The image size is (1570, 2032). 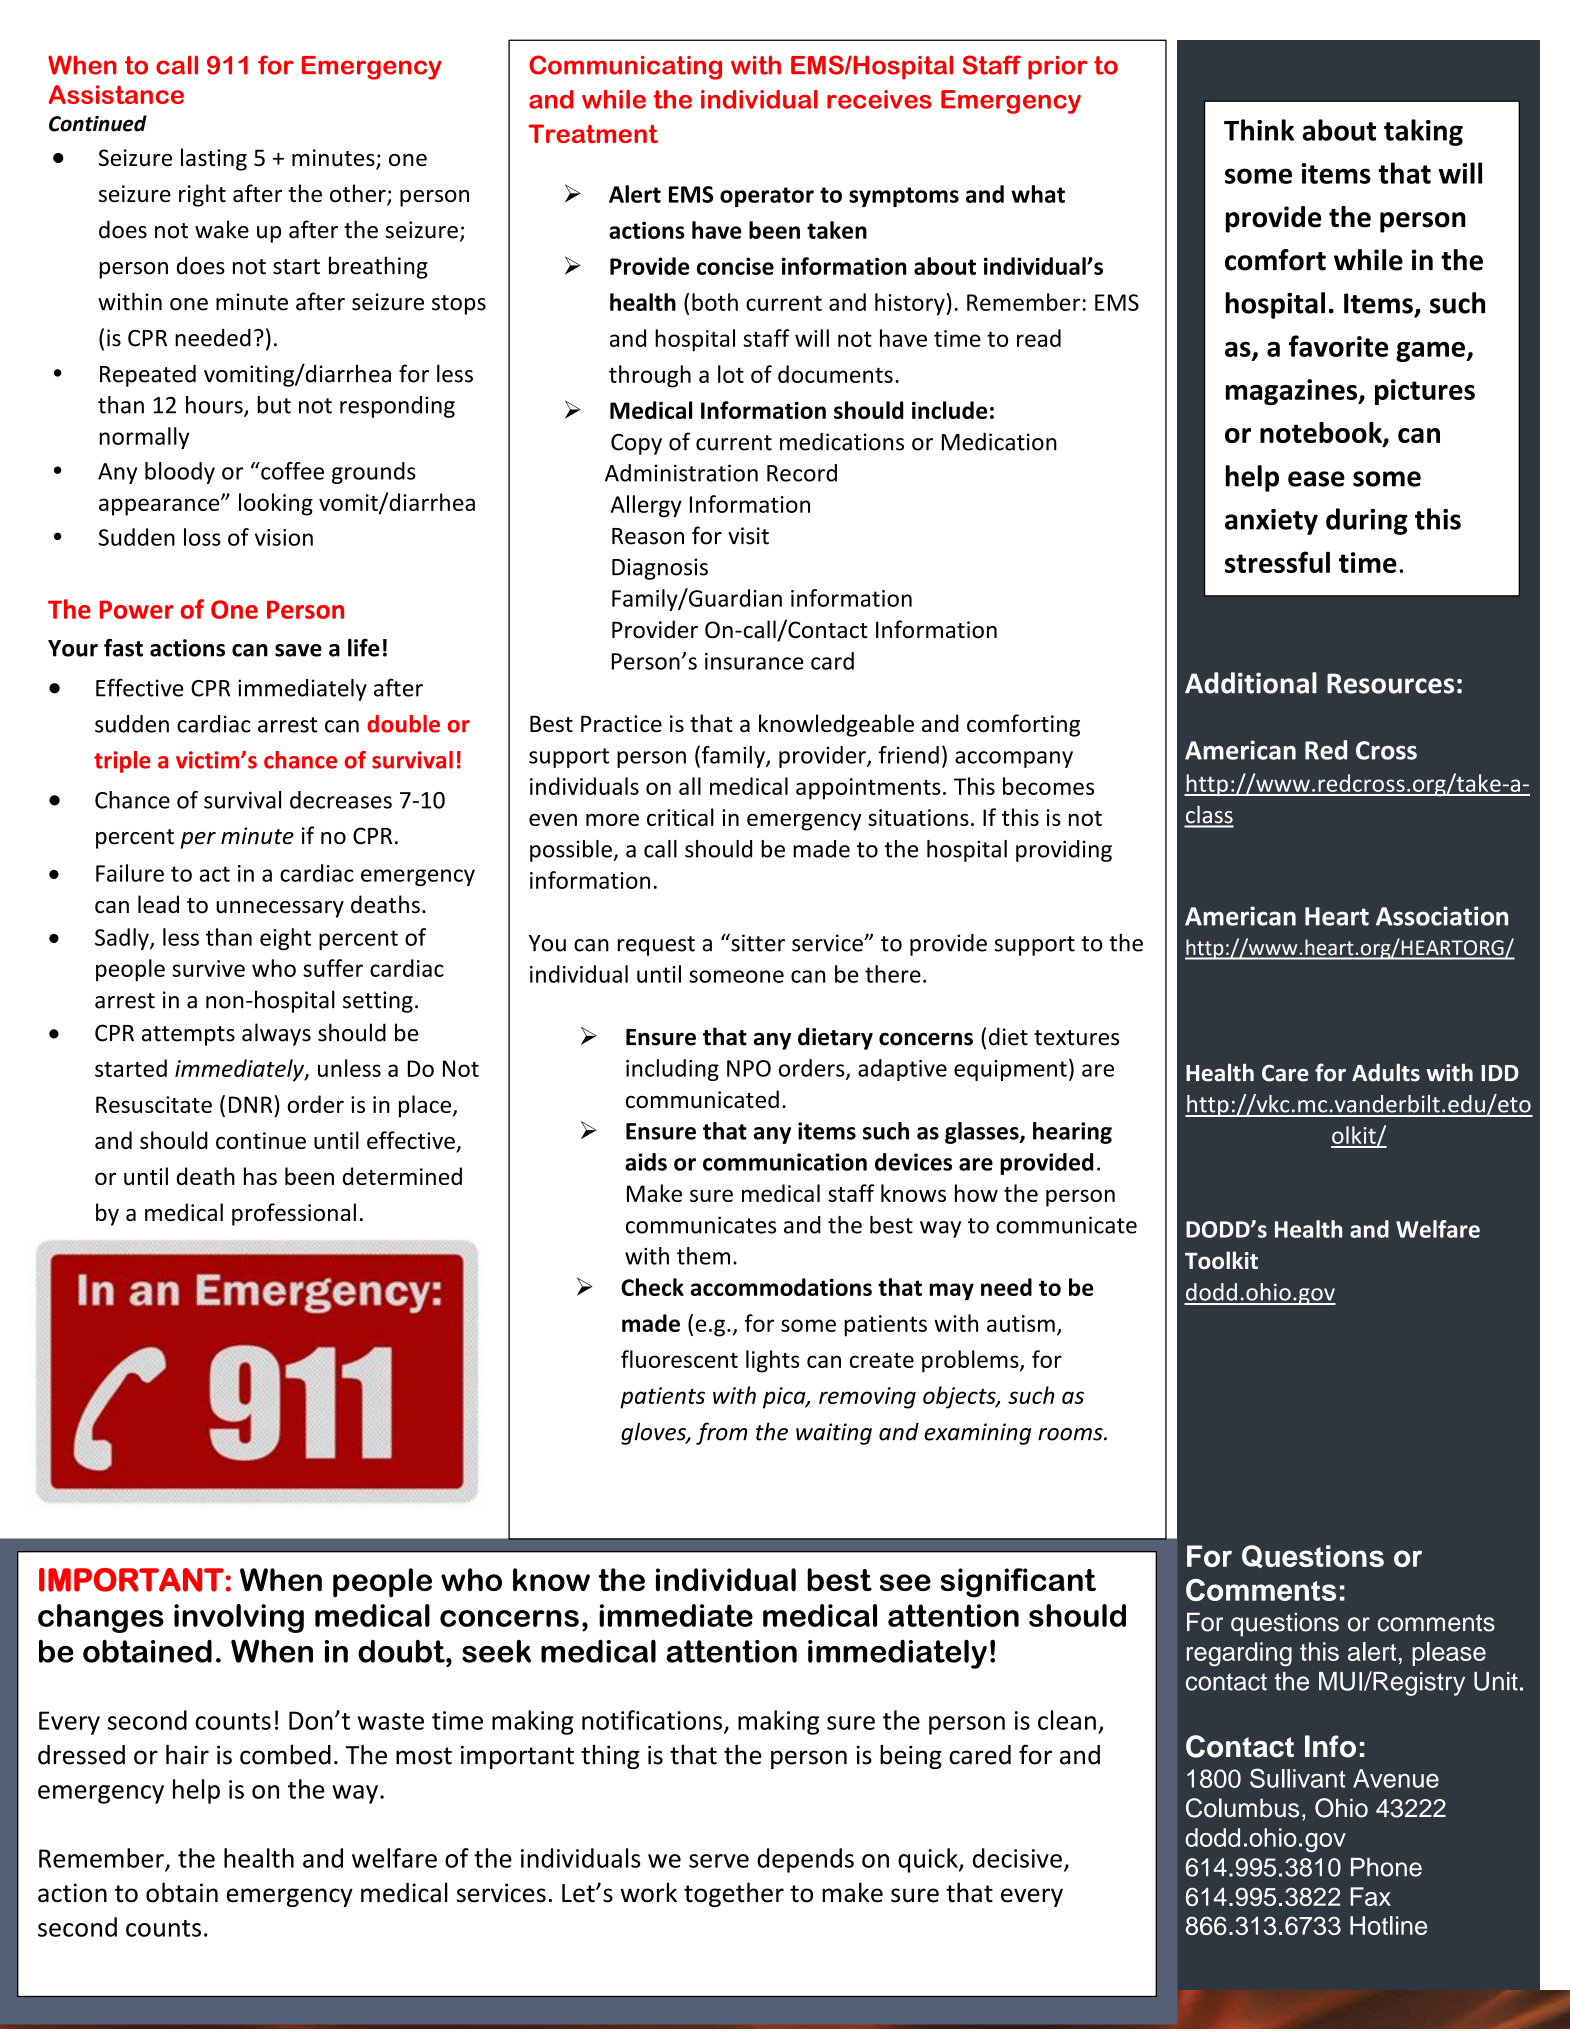 I want to click on combed, so click(x=285, y=1755).
